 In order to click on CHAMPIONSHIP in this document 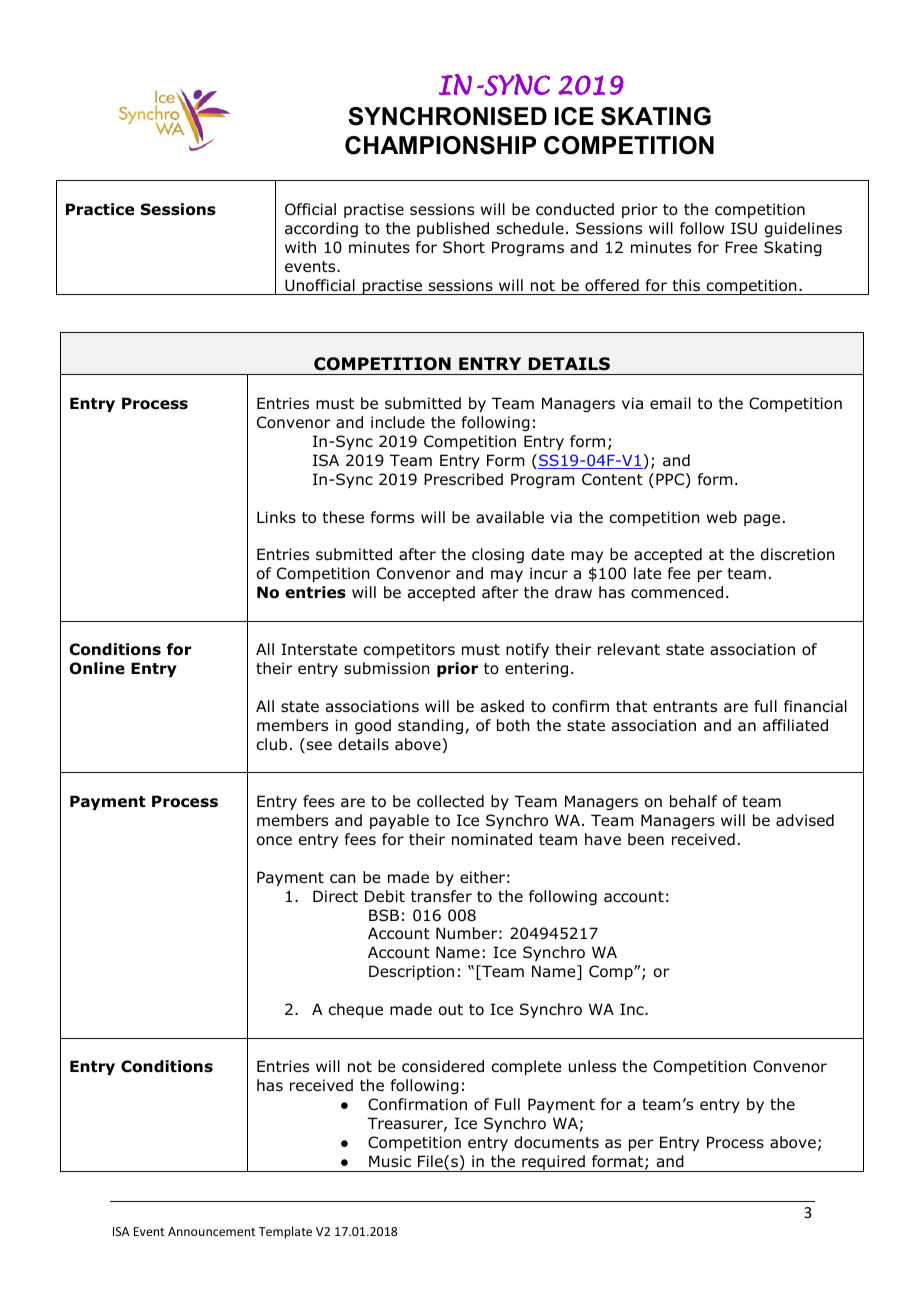, I will do `click(440, 145)`.
